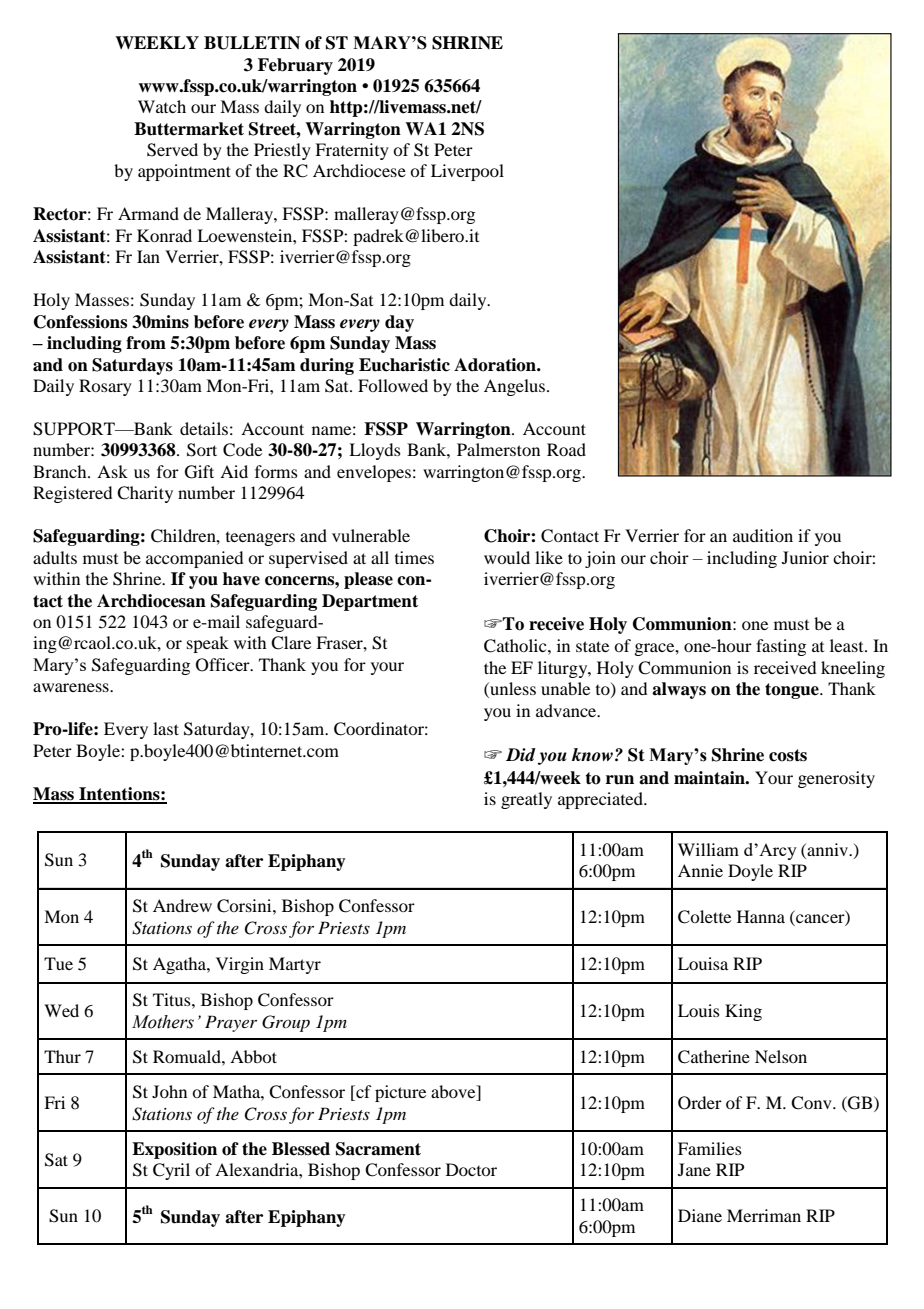 This page has height=1309, width=924. I want to click on Doctor, so click(471, 1169).
